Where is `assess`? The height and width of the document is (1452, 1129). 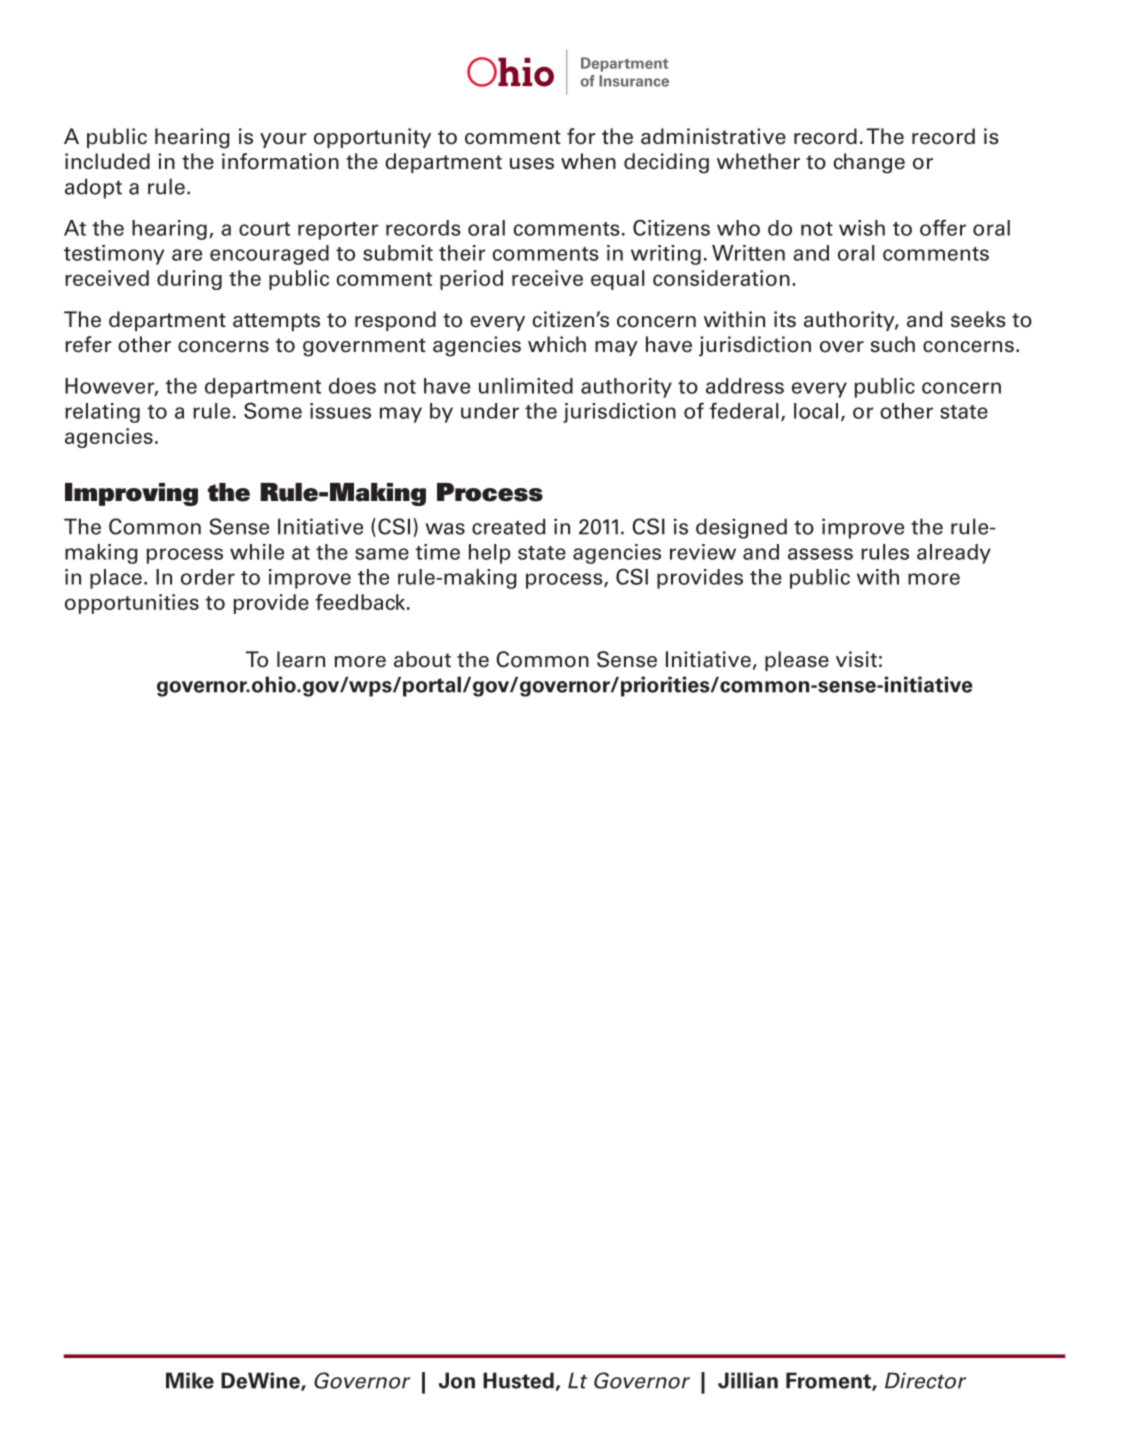
assess is located at coordinates (820, 554).
